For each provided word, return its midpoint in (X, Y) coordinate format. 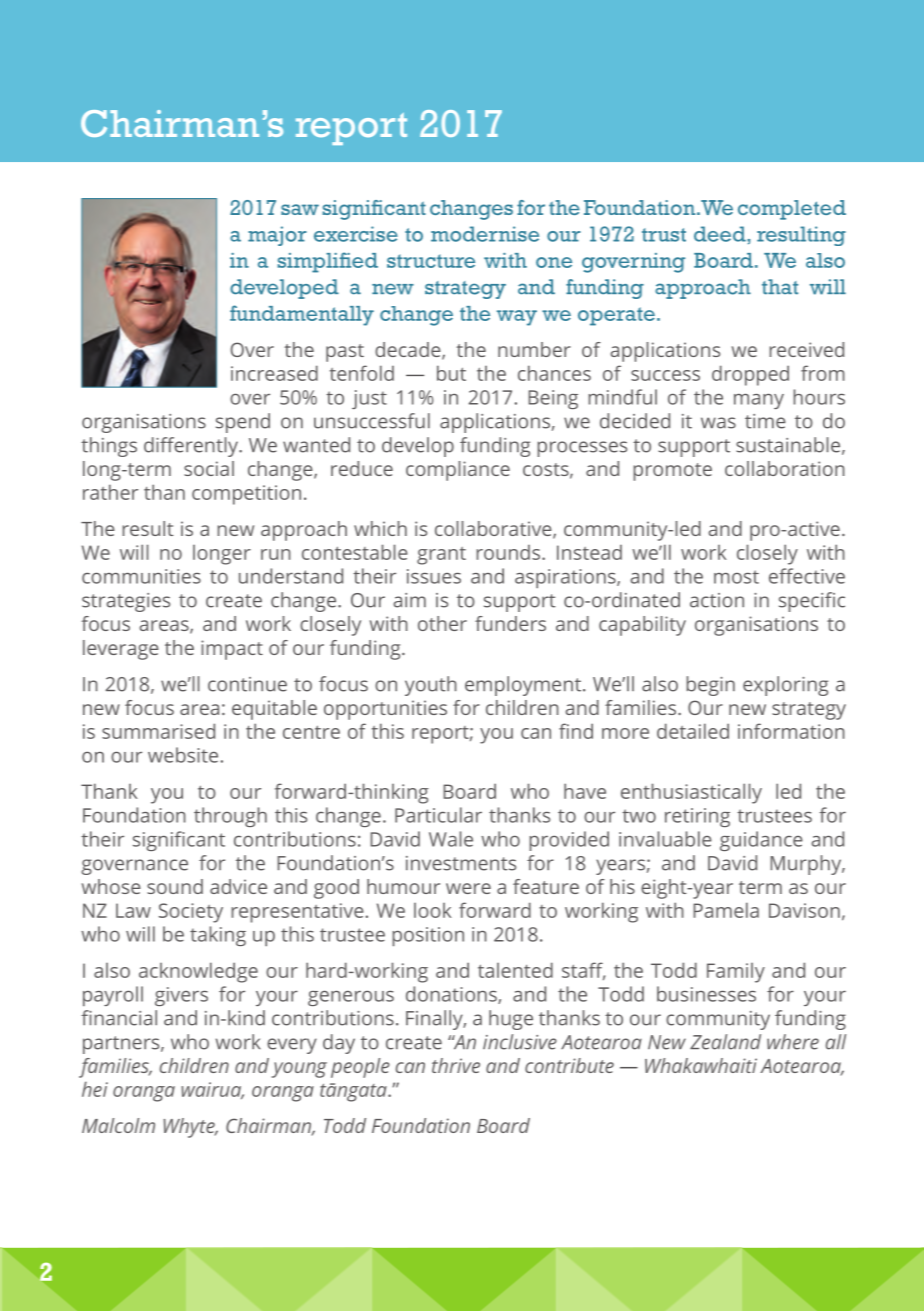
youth (431, 686)
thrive (456, 1065)
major (277, 236)
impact (232, 650)
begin (710, 686)
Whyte (190, 1128)
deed (721, 234)
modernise (485, 234)
